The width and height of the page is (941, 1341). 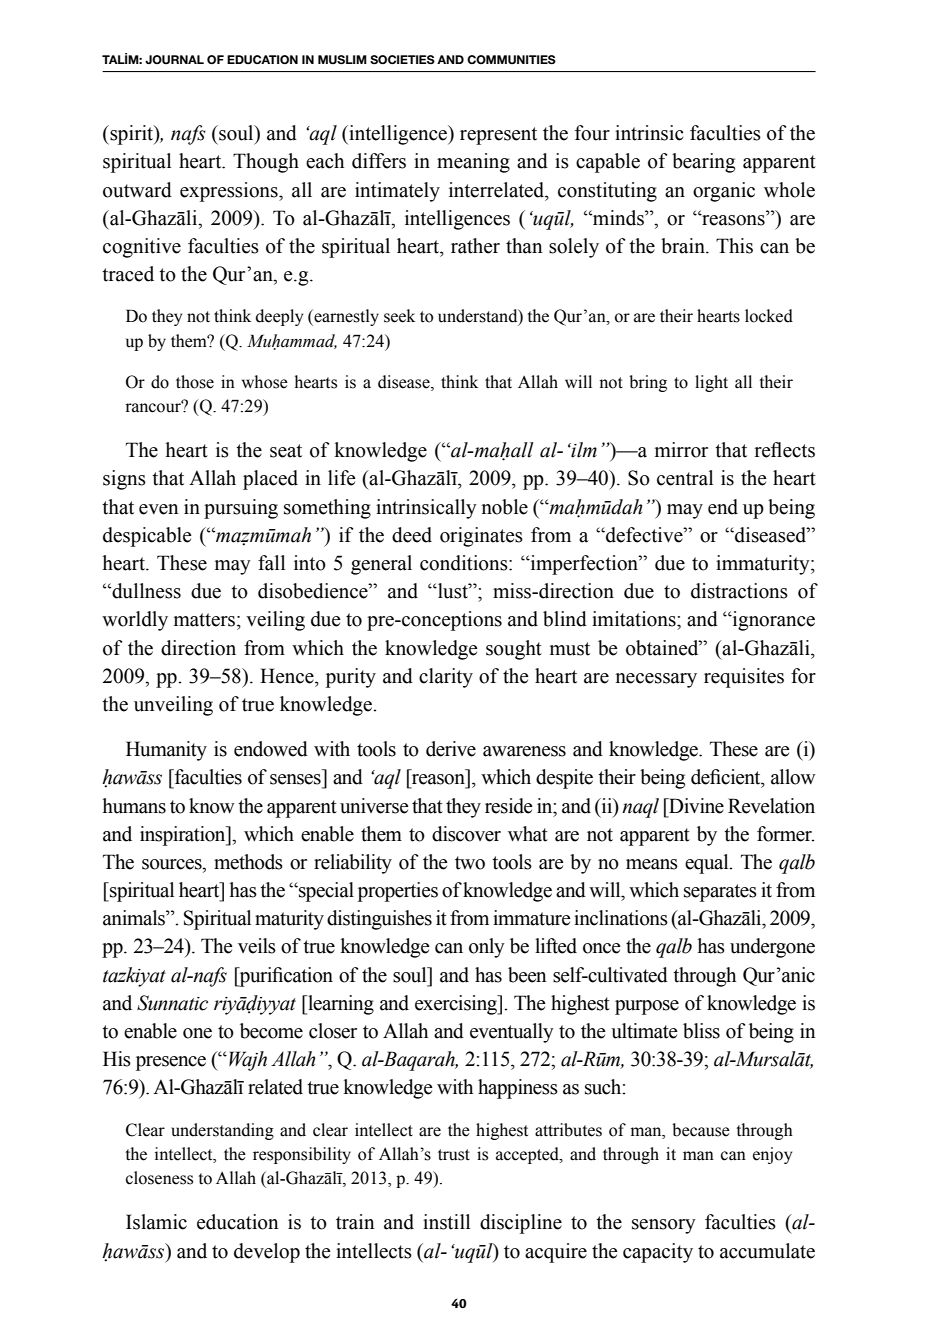 What do you see at coordinates (446, 678) in the page?
I see `clarity` at bounding box center [446, 678].
